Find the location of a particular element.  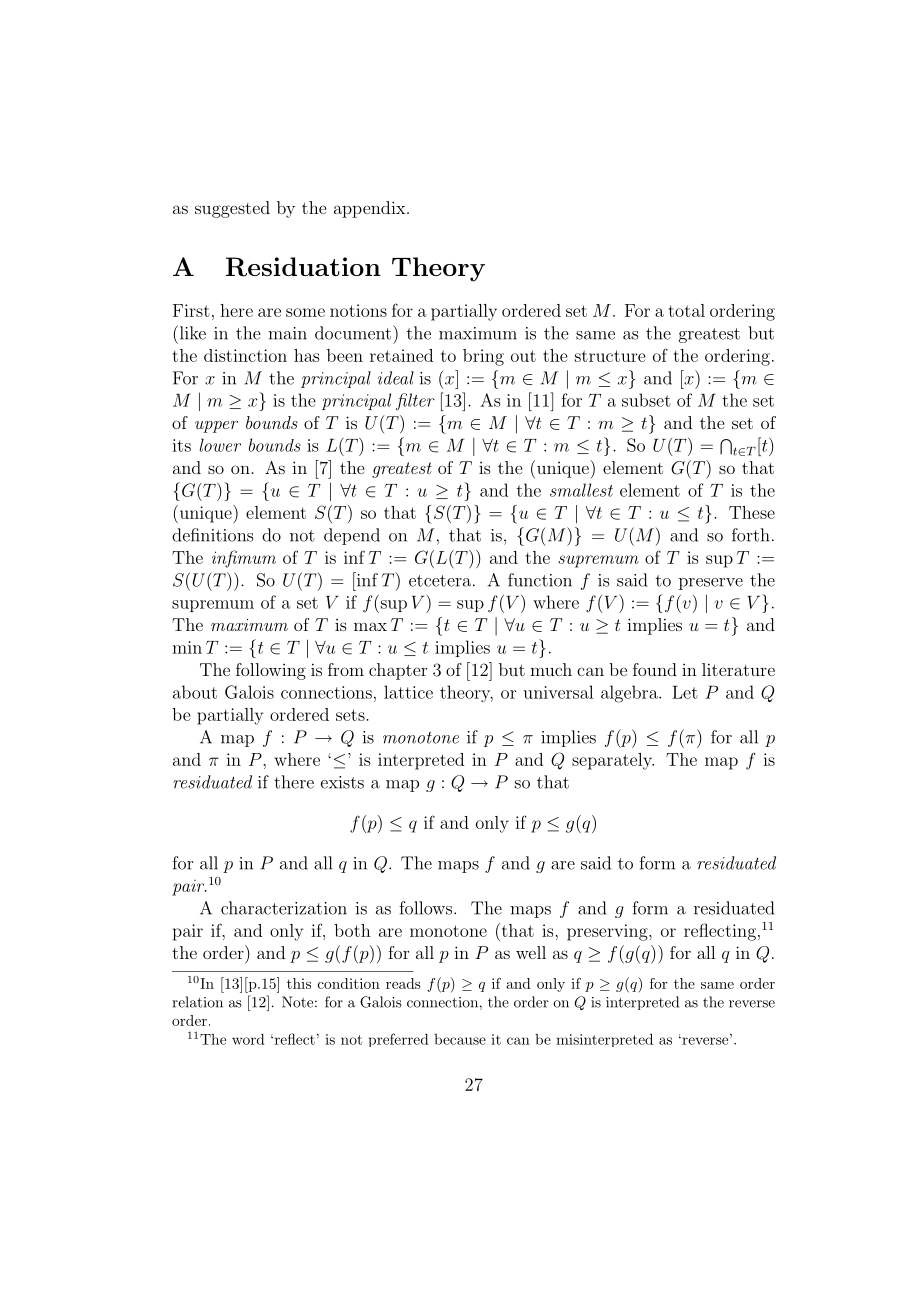

lattice is located at coordinates (408, 692).
